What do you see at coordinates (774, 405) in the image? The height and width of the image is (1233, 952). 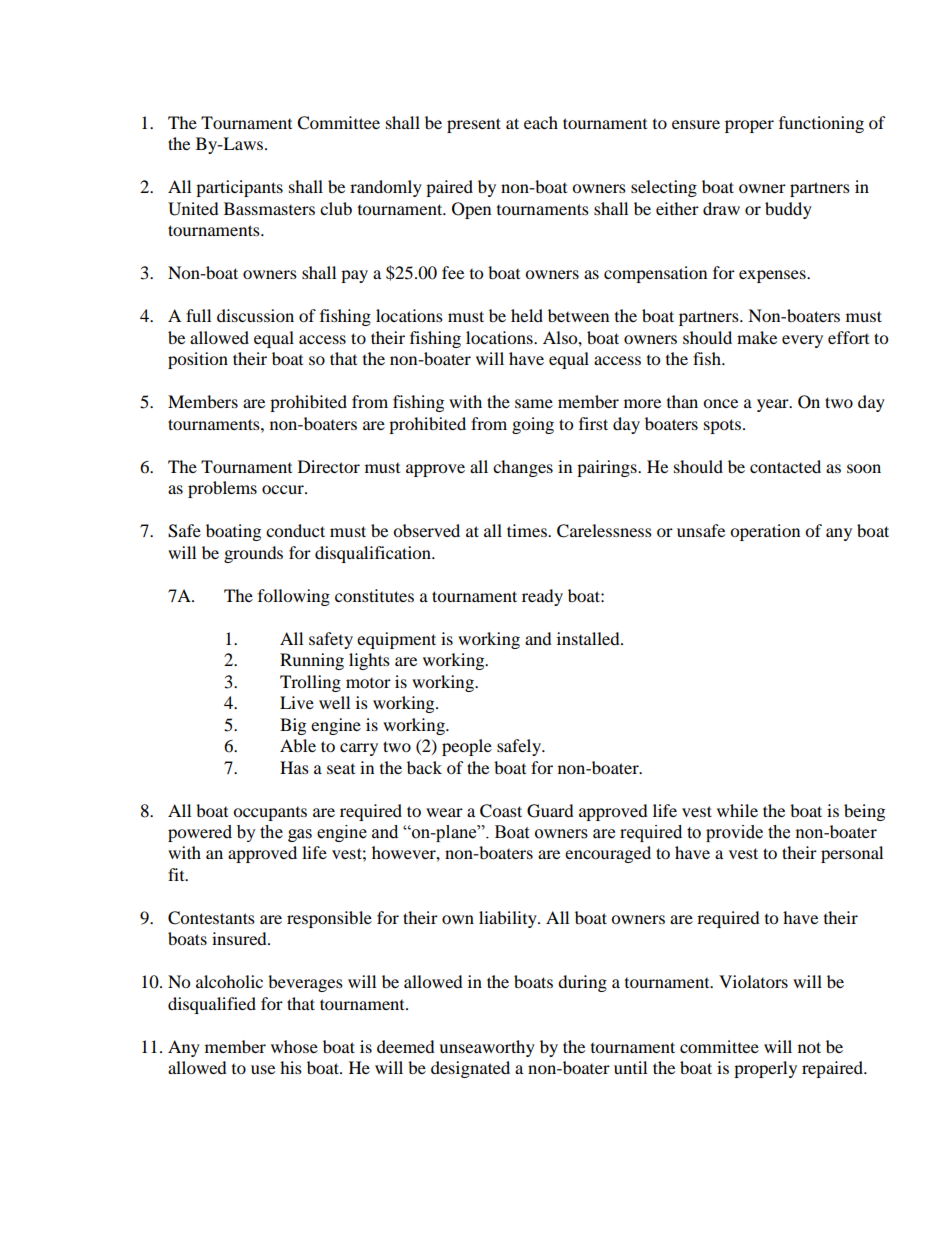 I see `year` at bounding box center [774, 405].
